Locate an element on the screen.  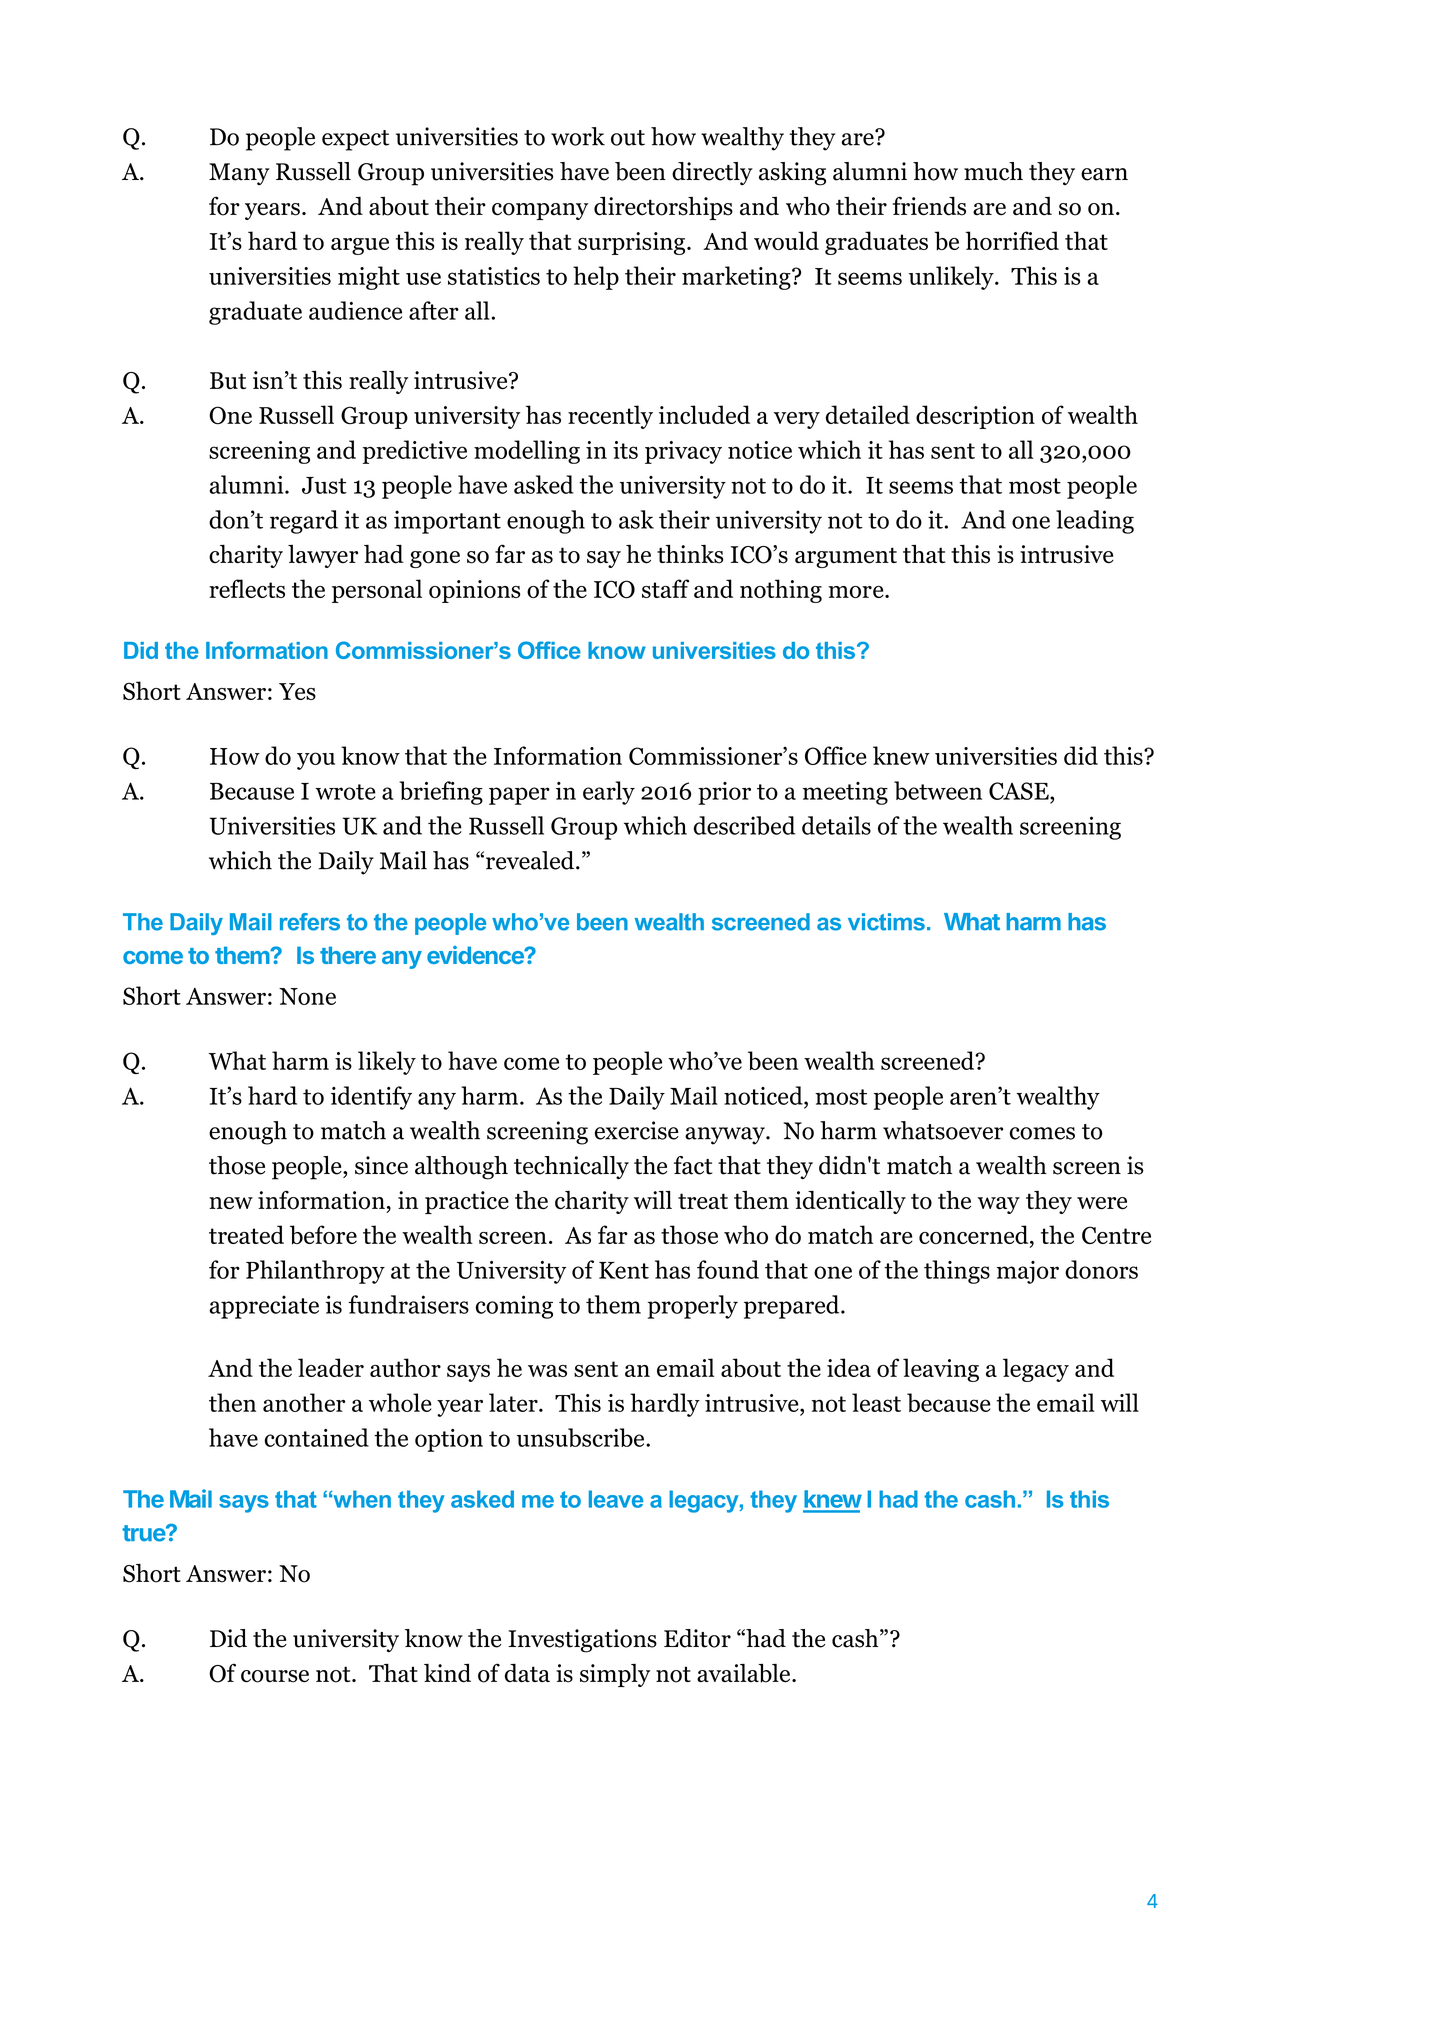
were is located at coordinates (1102, 1203).
